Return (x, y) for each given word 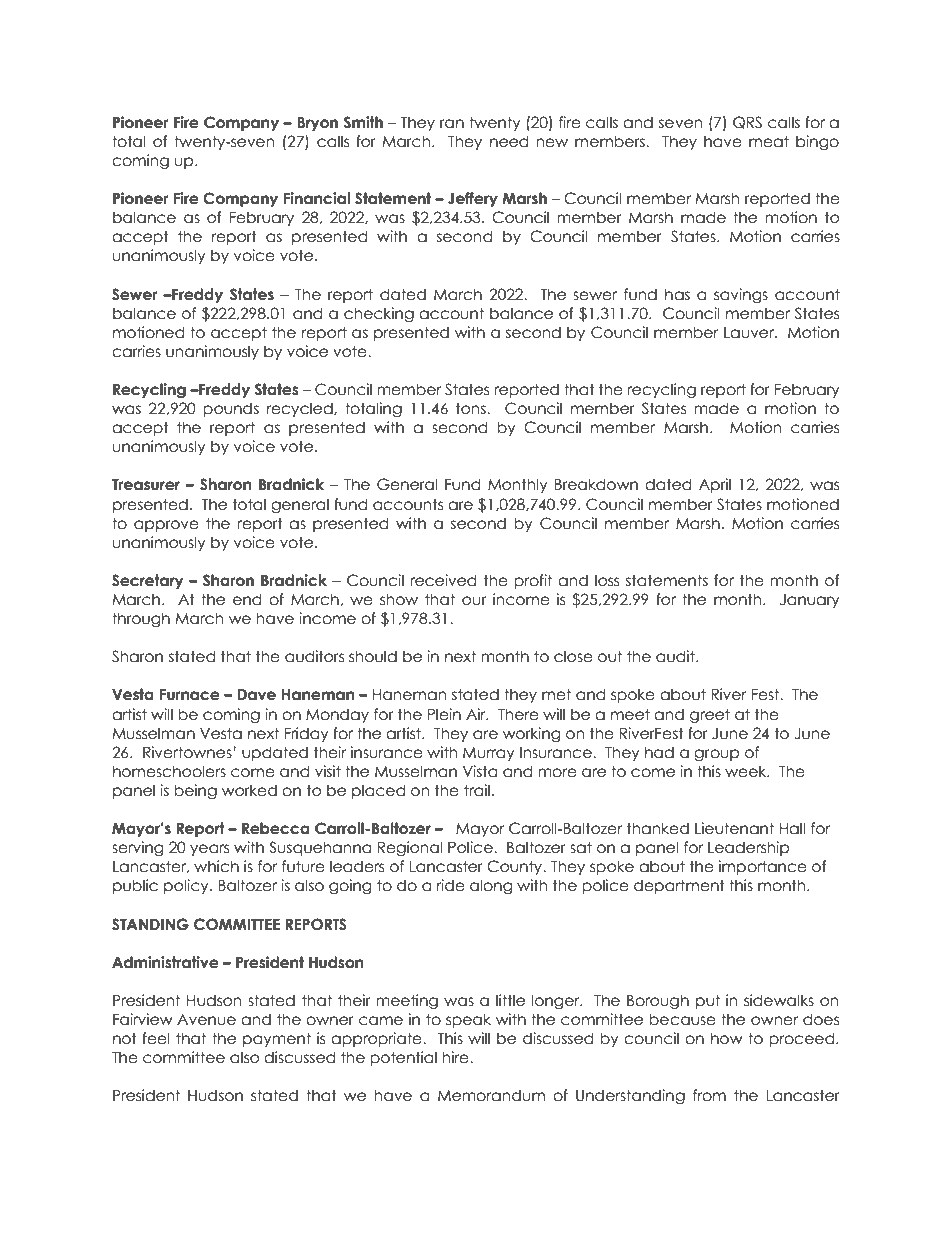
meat (769, 141)
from (709, 1095)
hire (456, 1057)
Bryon (317, 124)
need (509, 141)
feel (156, 1038)
